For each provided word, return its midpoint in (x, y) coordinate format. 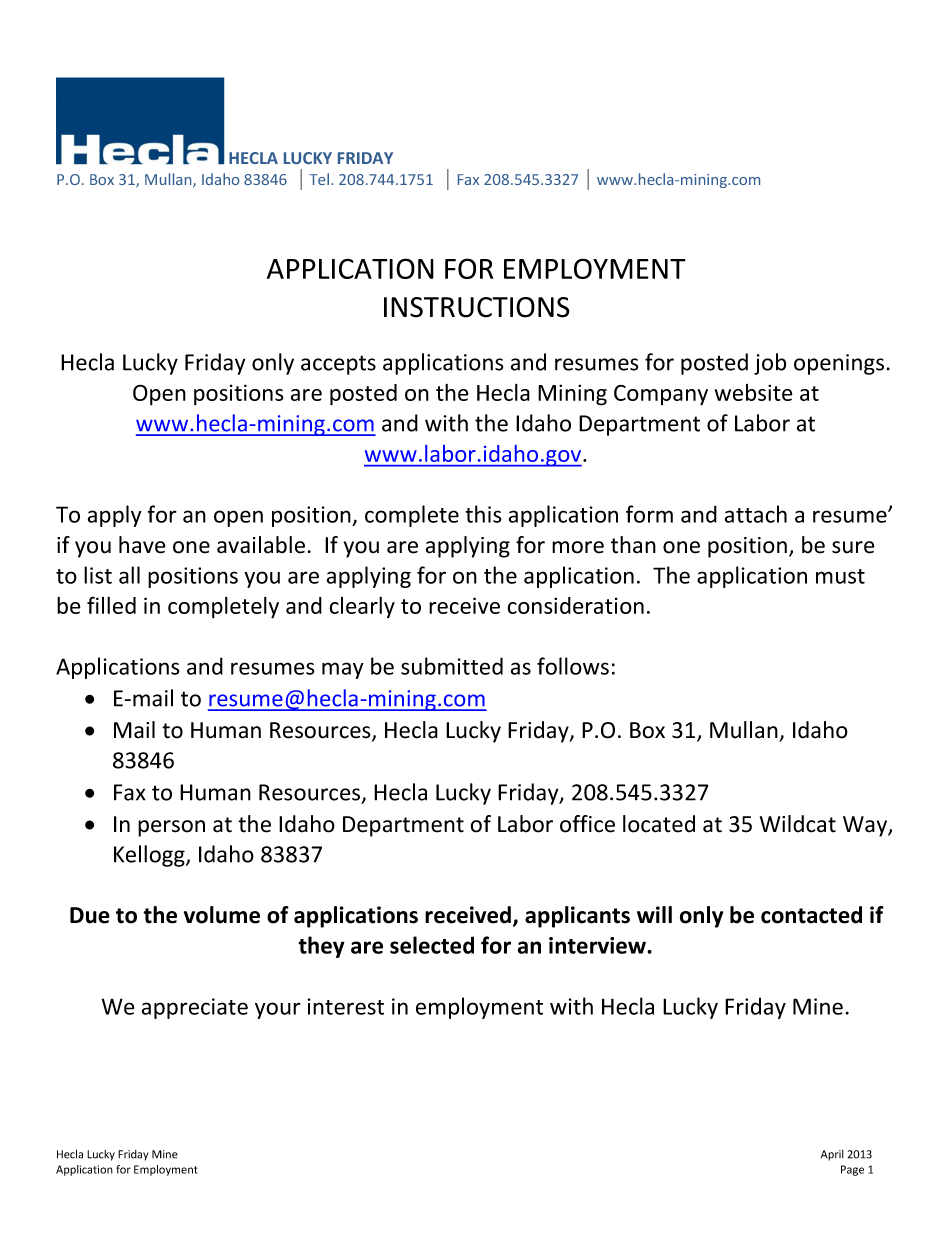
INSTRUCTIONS (477, 307)
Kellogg (150, 856)
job (770, 364)
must (840, 576)
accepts (338, 365)
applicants (577, 917)
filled (111, 605)
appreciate (195, 1008)
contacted (811, 915)
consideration (575, 605)
